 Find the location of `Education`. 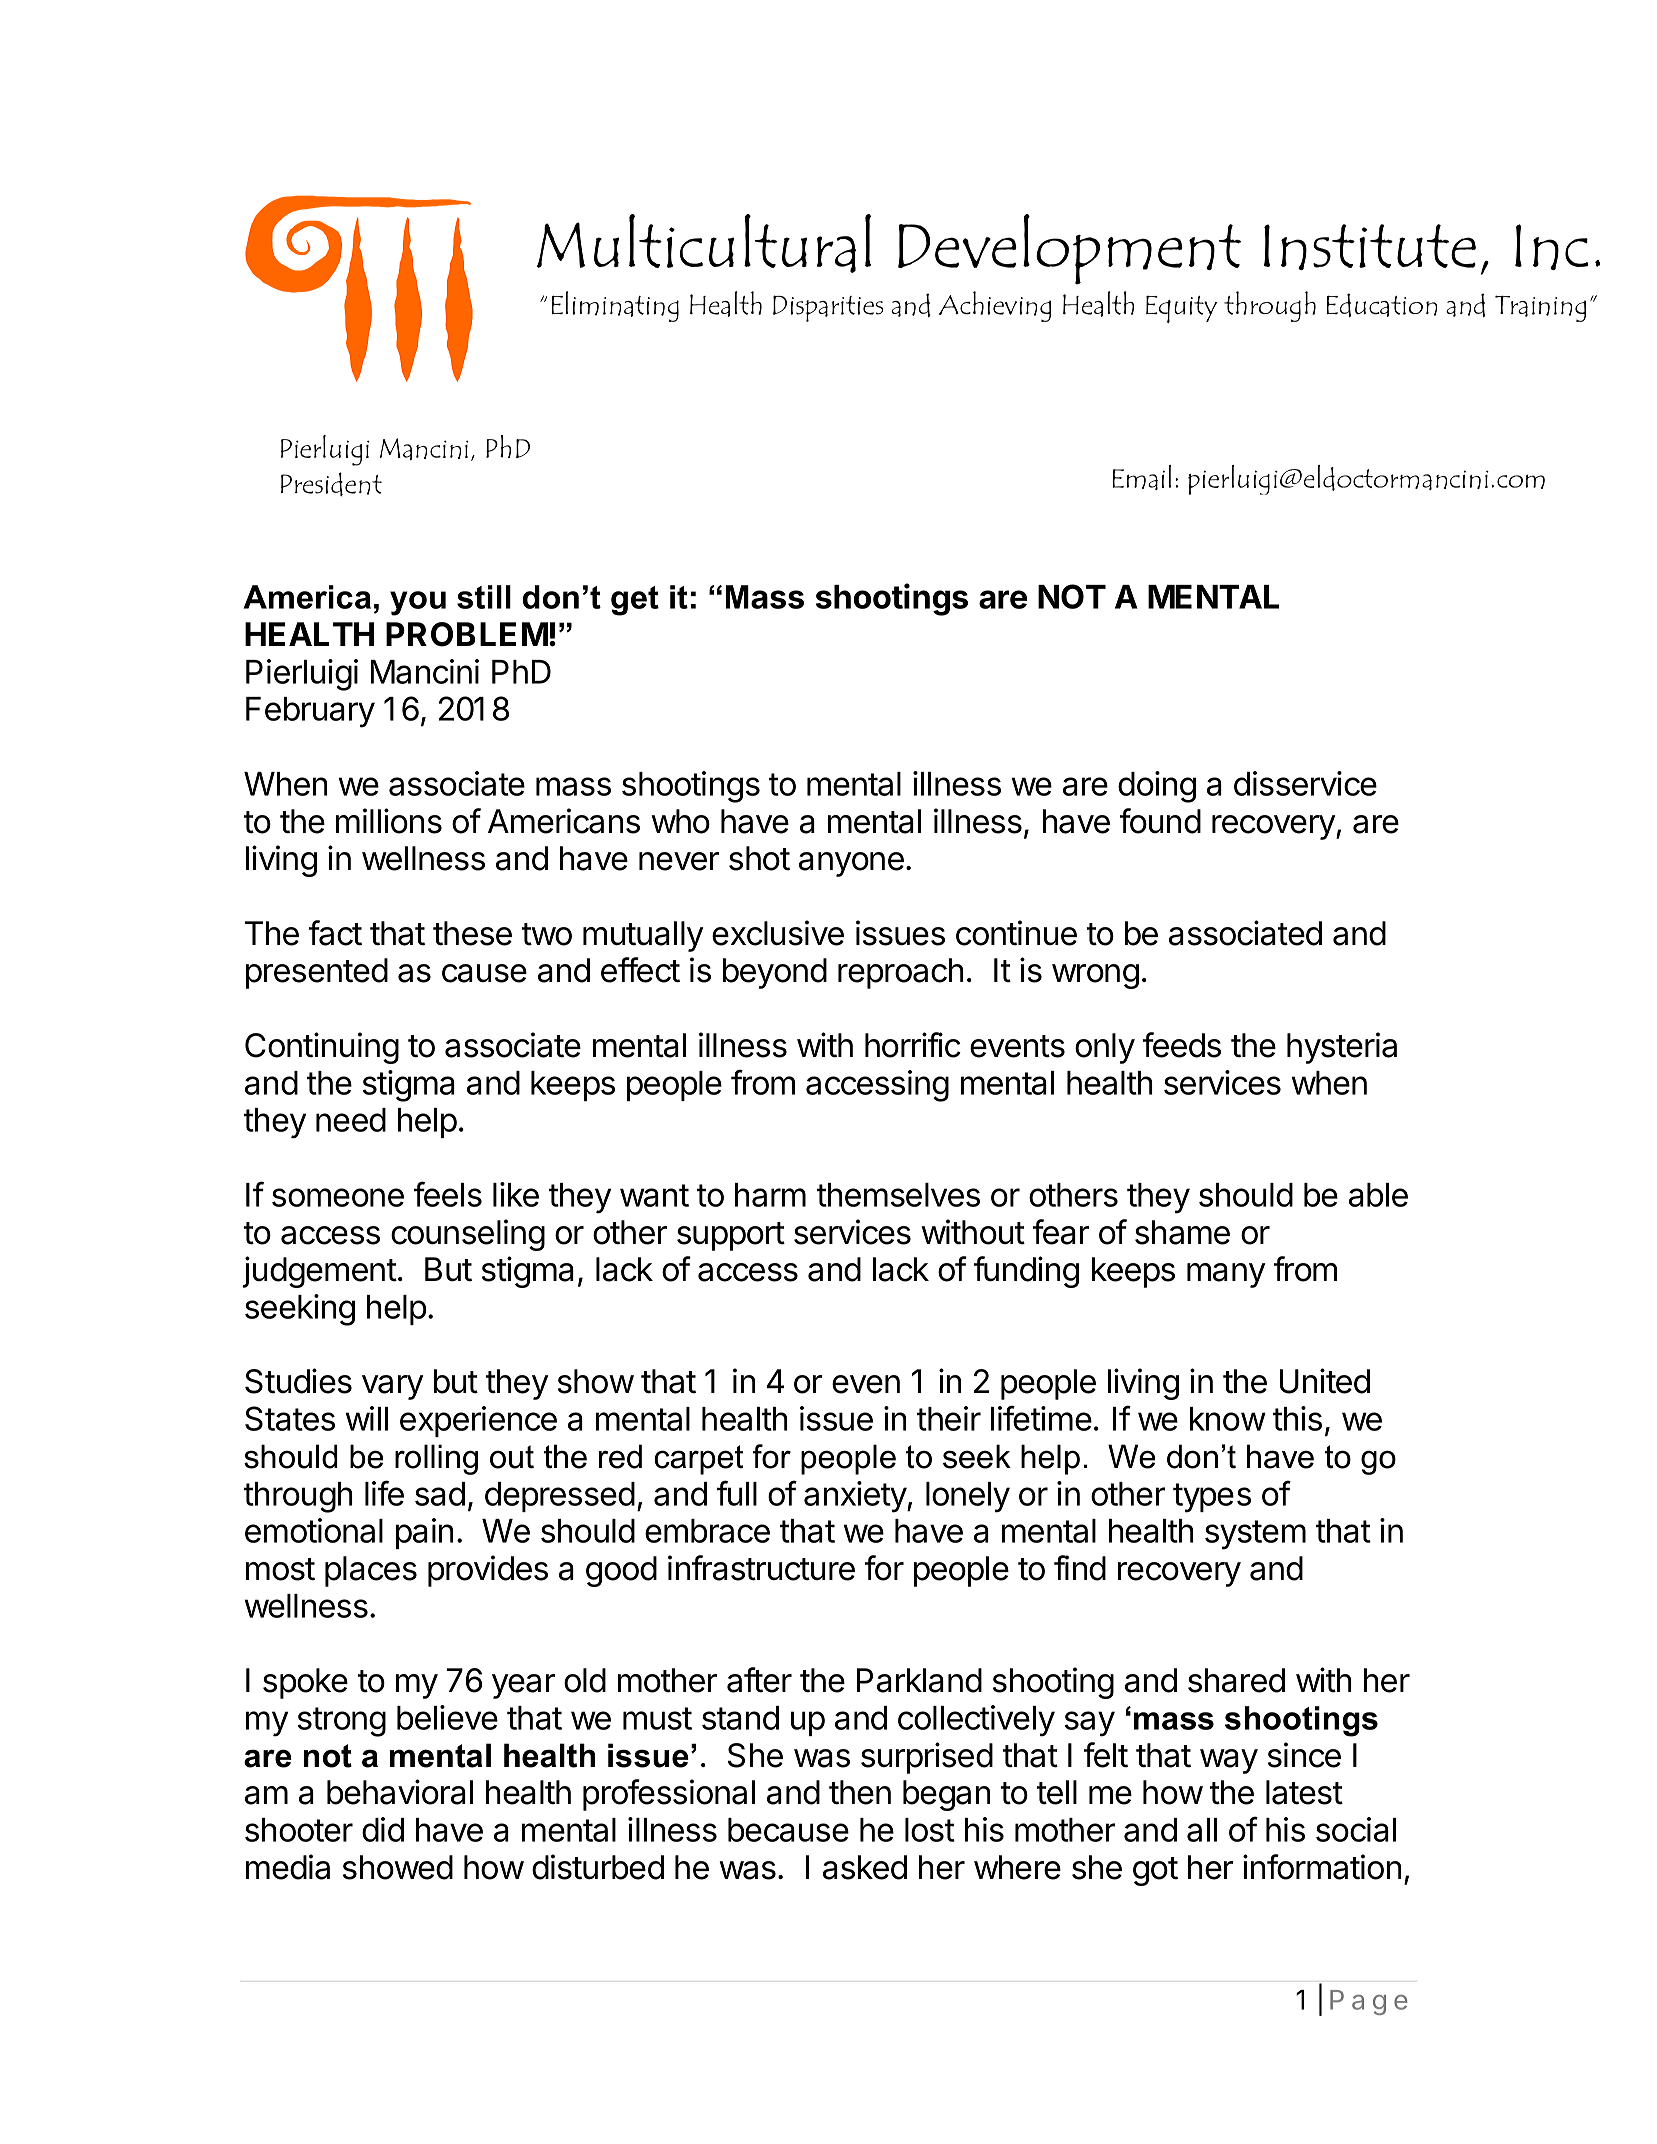

Education is located at coordinates (1382, 305).
